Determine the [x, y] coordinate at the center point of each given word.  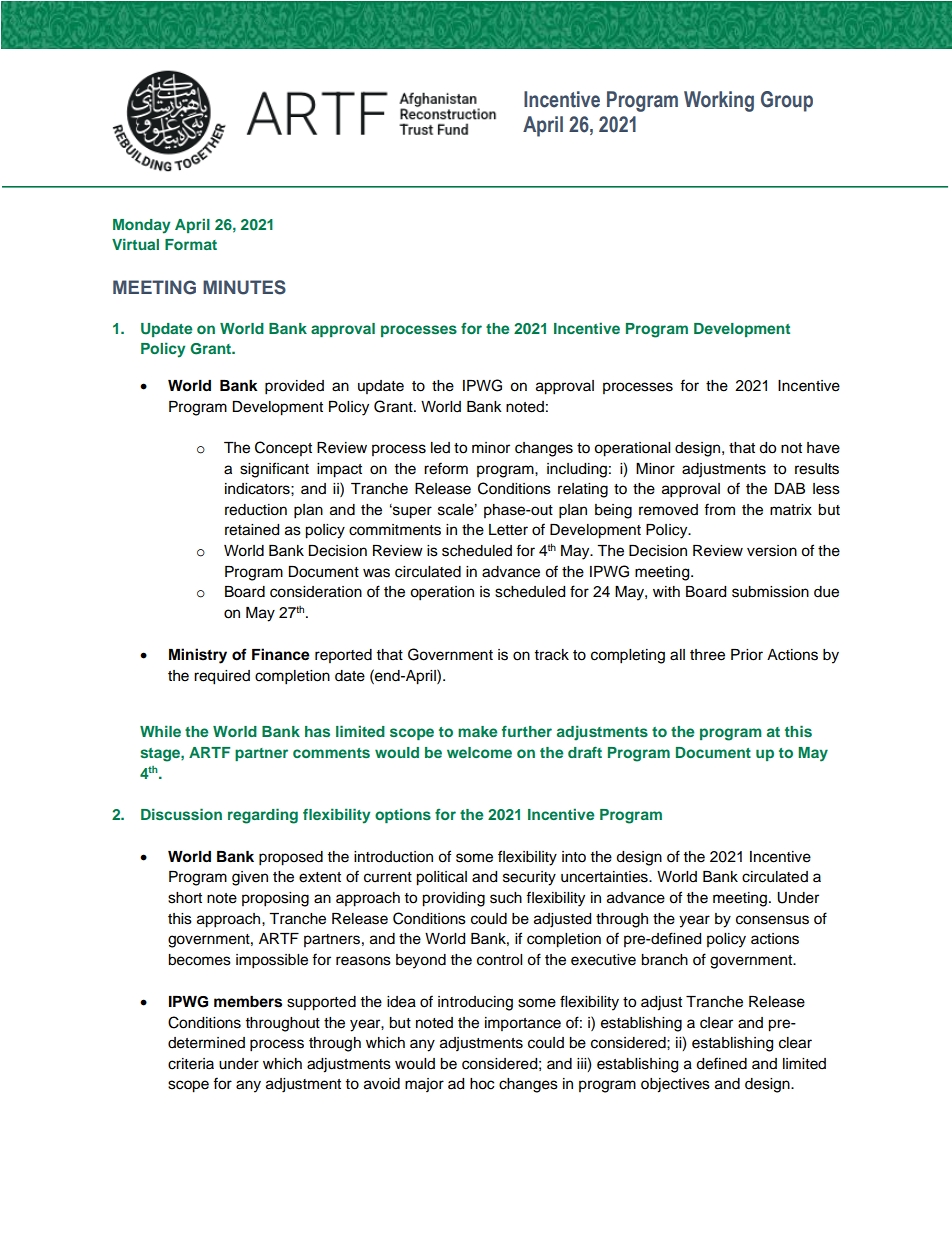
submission [770, 592]
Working [719, 101]
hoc [482, 1084]
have [823, 448]
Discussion [181, 814]
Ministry [198, 656]
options [403, 815]
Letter [508, 530]
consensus [772, 920]
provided [294, 387]
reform [446, 468]
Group [787, 101]
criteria [191, 1064]
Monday [141, 226]
